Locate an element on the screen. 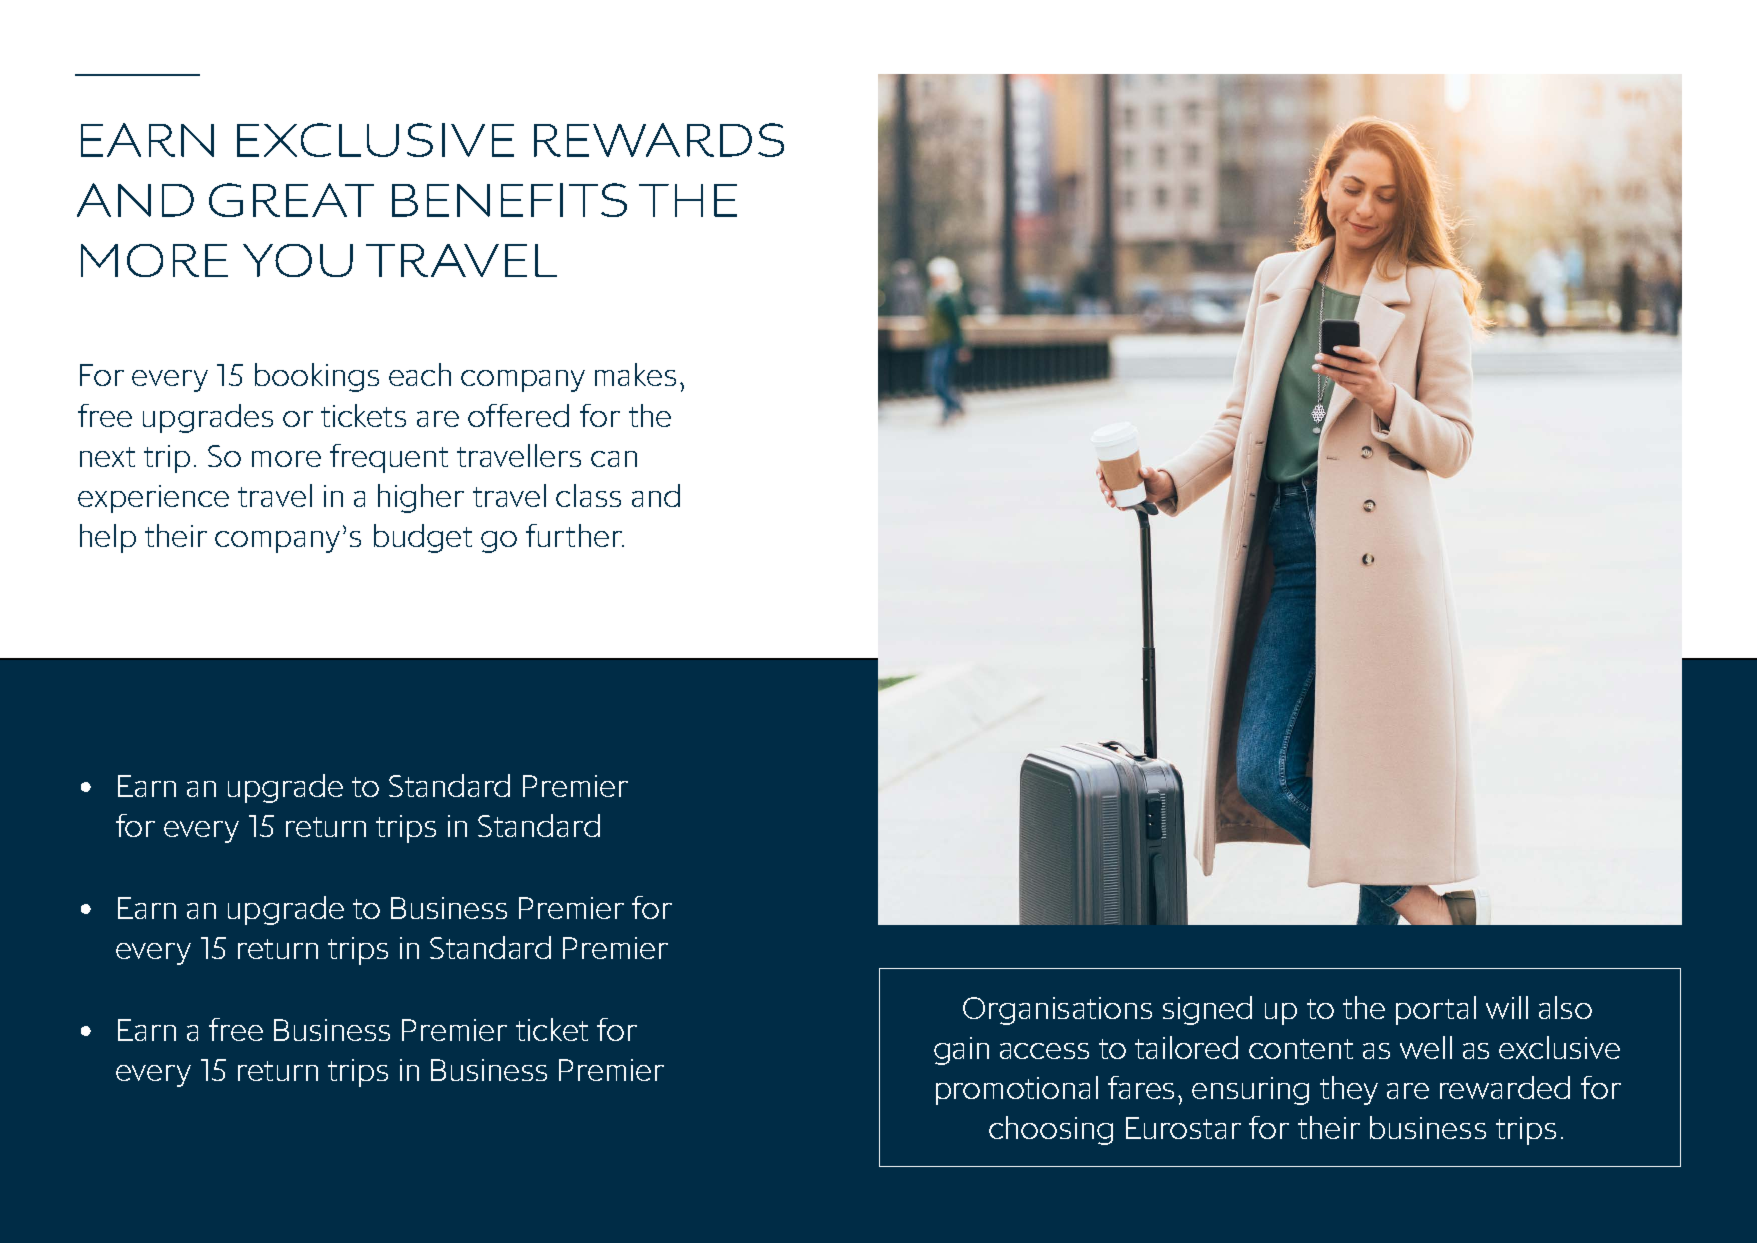 Image resolution: width=1757 pixels, height=1243 pixels. gain is located at coordinates (961, 1051).
